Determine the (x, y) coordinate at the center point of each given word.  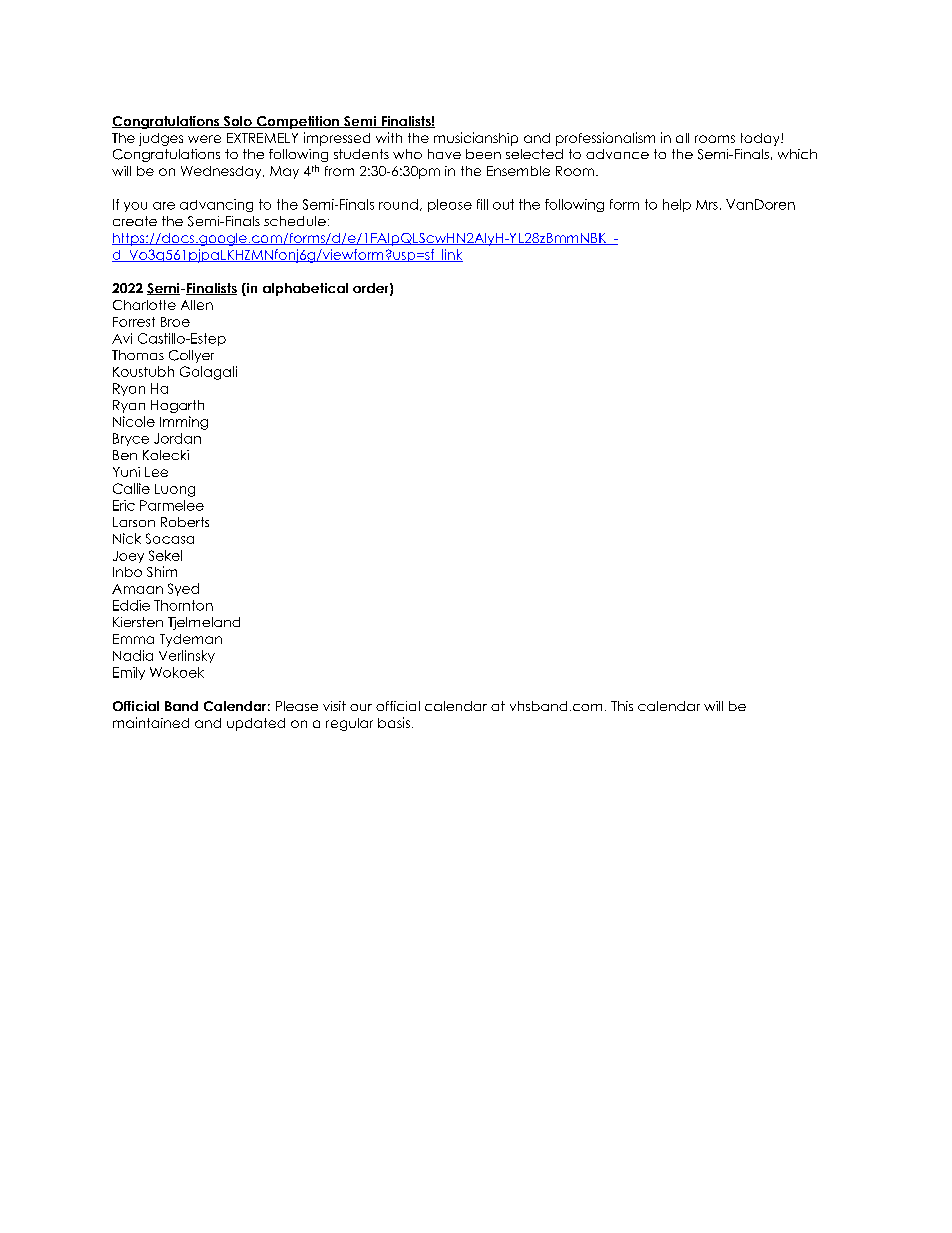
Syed (183, 589)
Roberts (185, 522)
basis (394, 722)
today (761, 139)
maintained (151, 722)
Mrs (707, 205)
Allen (197, 305)
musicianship (476, 139)
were (204, 139)
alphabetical (305, 289)
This (622, 706)
